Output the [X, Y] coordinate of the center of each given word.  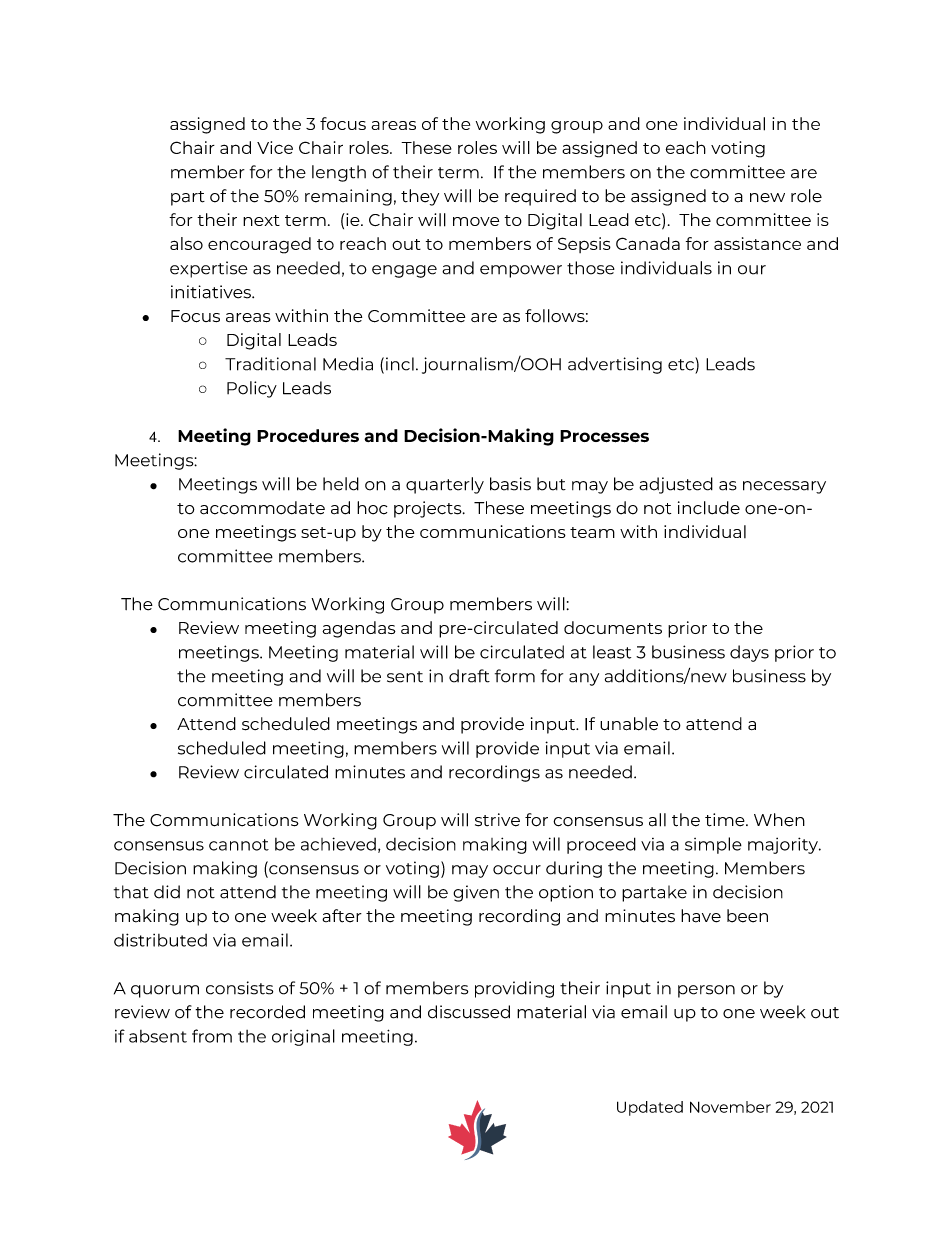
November [730, 1107]
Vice [275, 147]
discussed [469, 1012]
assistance [757, 243]
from [212, 1036]
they [420, 197]
